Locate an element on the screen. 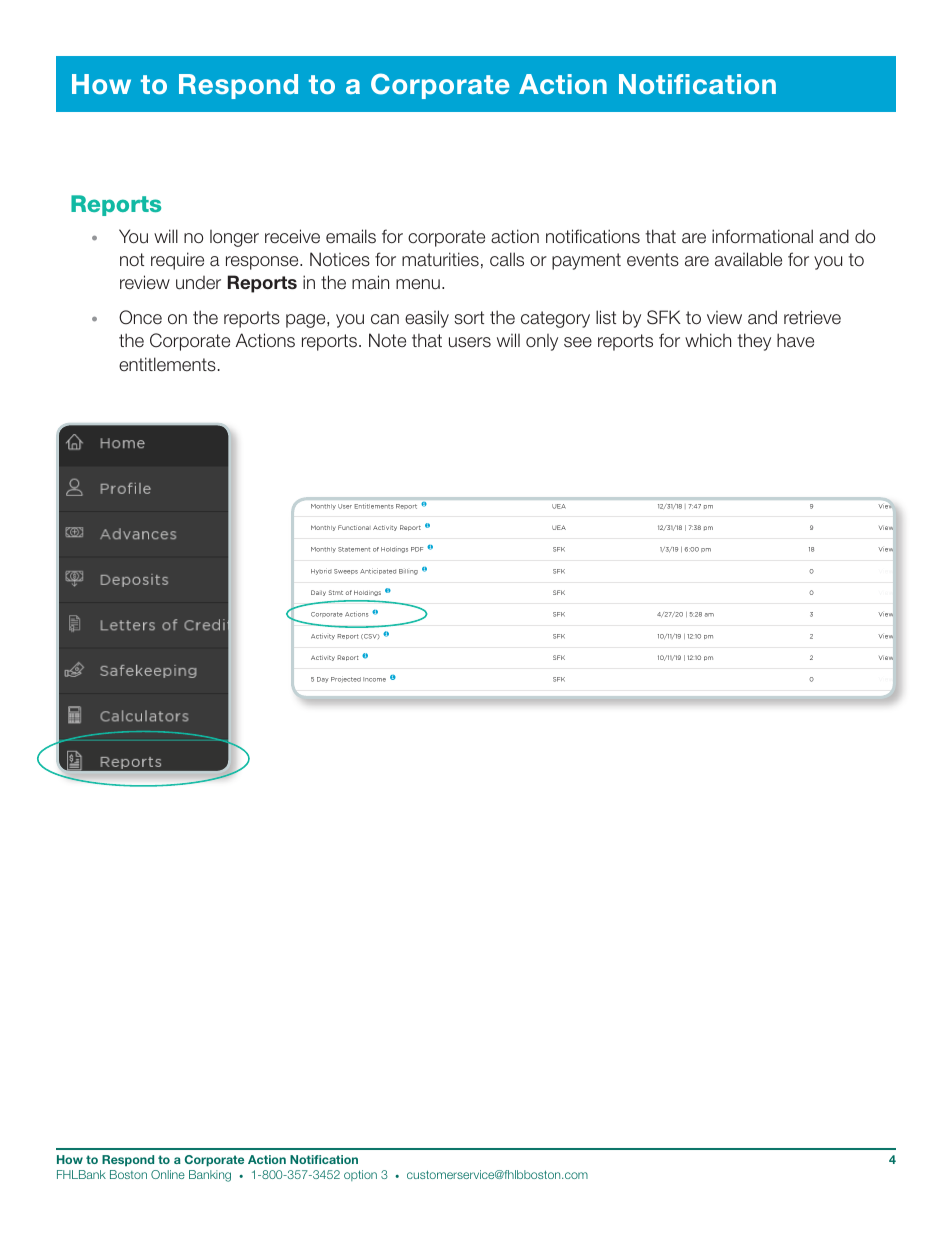 This screenshot has width=952, height=1233. they is located at coordinates (754, 342).
